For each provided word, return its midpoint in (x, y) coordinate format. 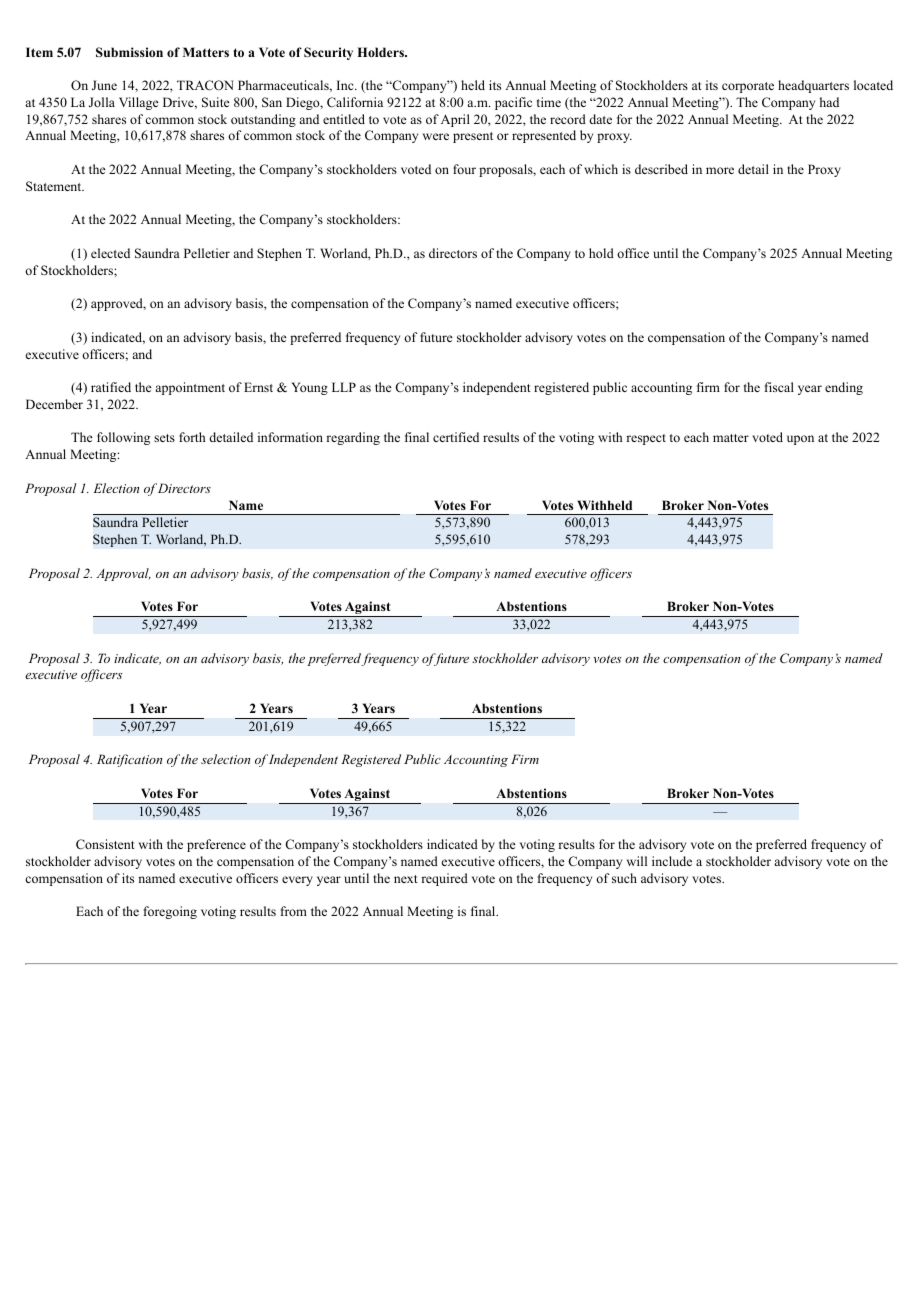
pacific (513, 103)
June (104, 85)
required (444, 879)
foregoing (170, 912)
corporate (748, 87)
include (672, 861)
